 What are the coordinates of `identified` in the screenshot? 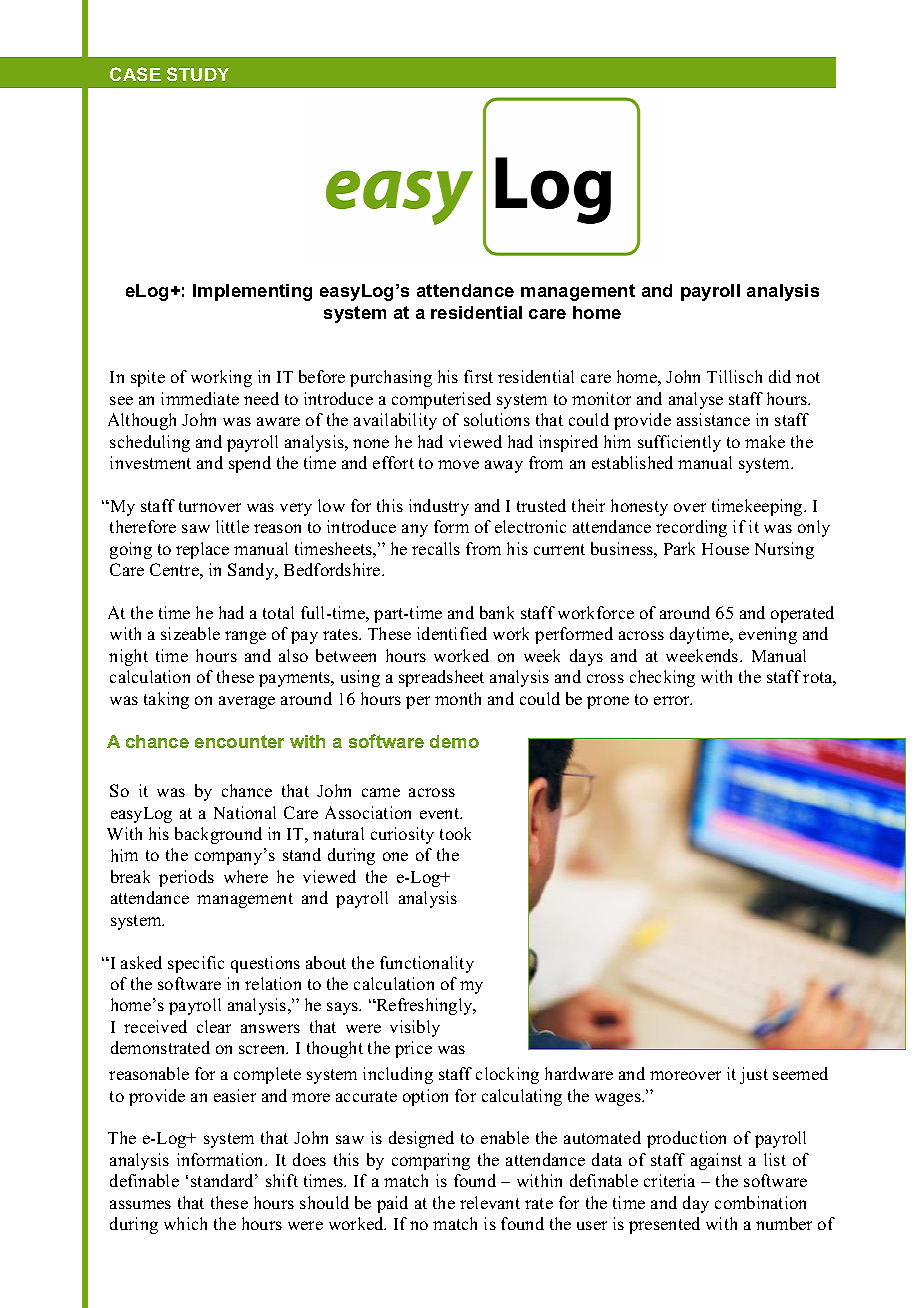 It's located at (452, 633).
